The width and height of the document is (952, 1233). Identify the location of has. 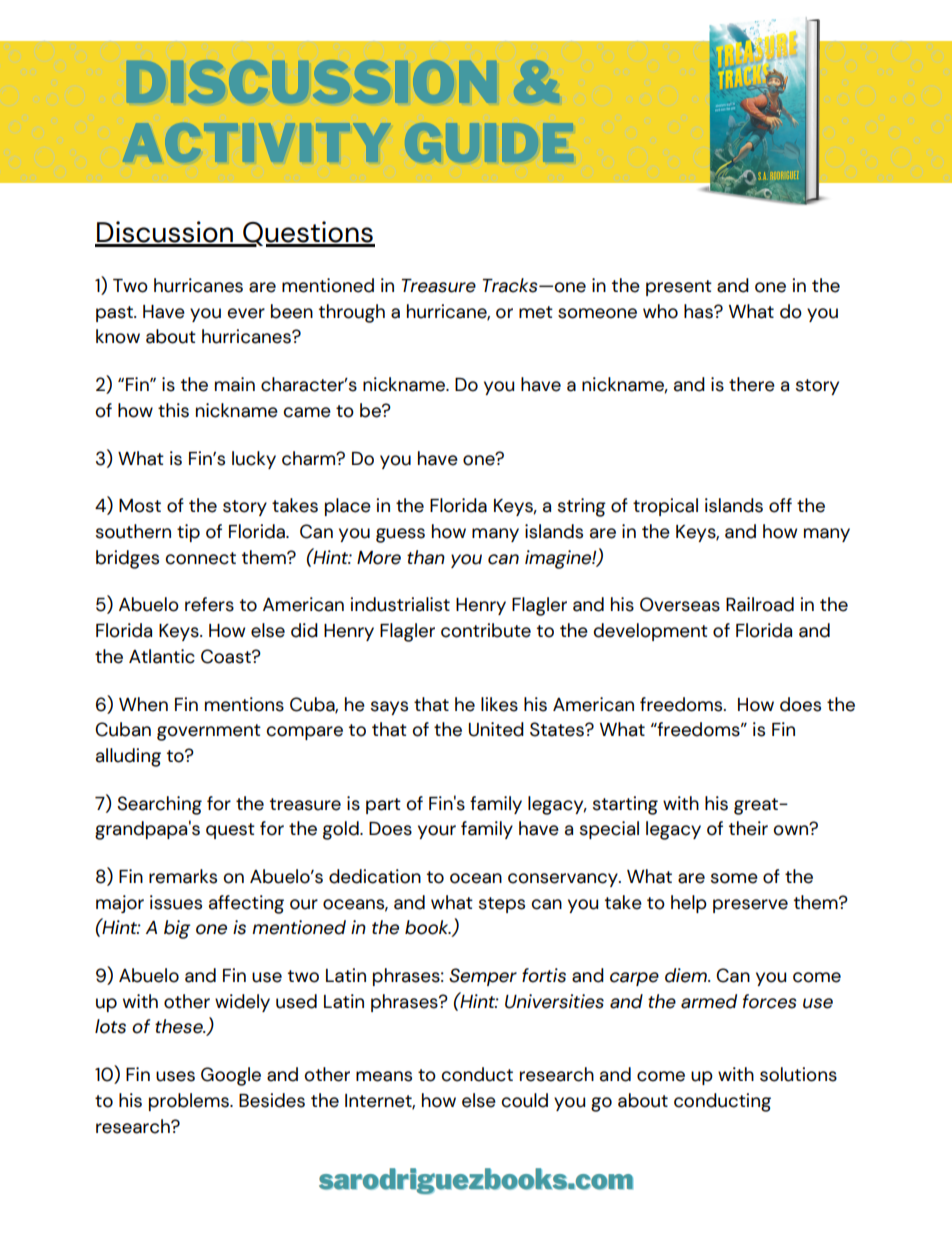
(699, 311).
